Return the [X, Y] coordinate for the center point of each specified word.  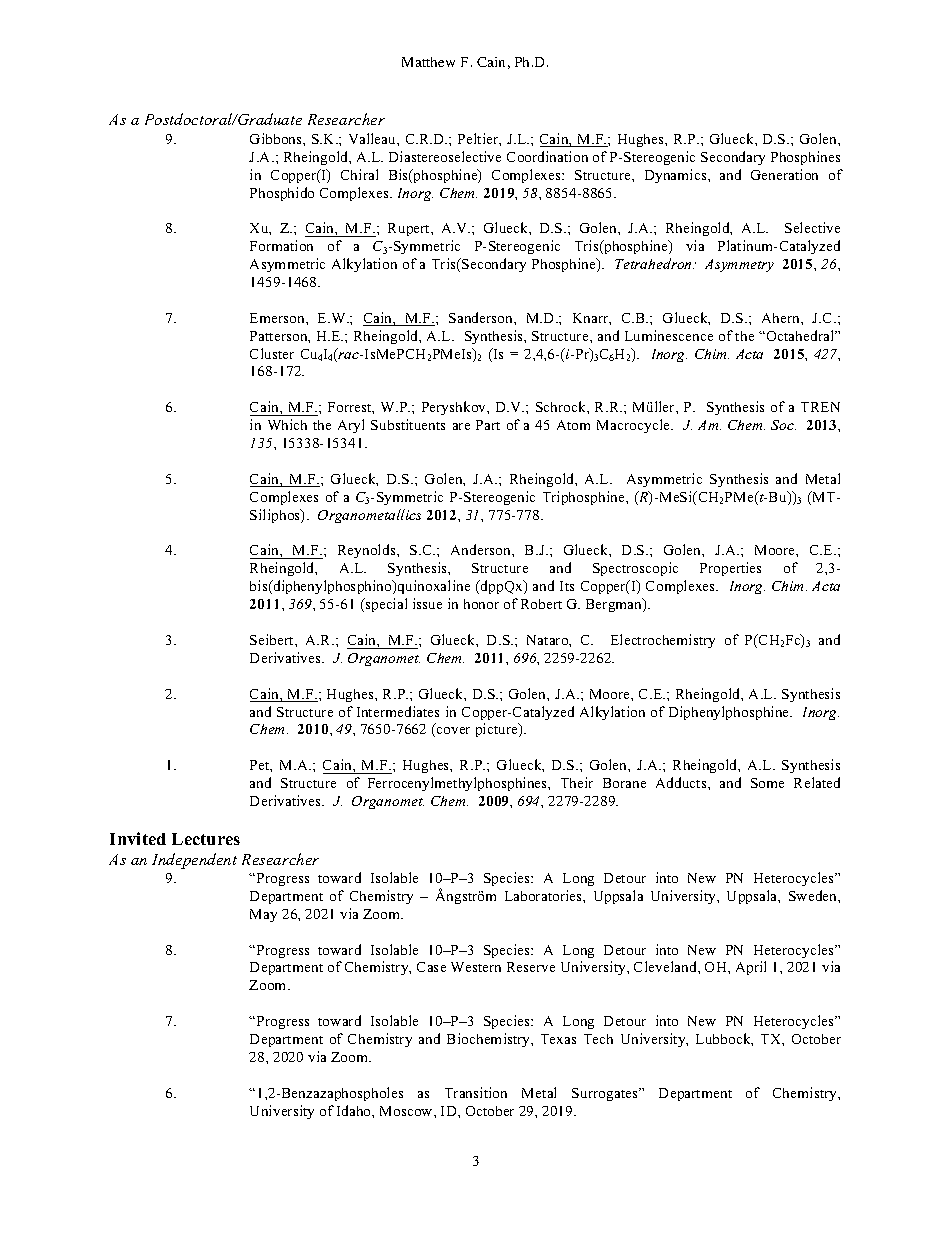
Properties [730, 569]
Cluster [272, 353]
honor [481, 604]
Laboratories [544, 895]
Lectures [206, 839]
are [461, 426]
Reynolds [368, 551]
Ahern [782, 318]
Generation [784, 174]
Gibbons [277, 138]
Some [767, 783]
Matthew [428, 62]
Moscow [407, 1111]
